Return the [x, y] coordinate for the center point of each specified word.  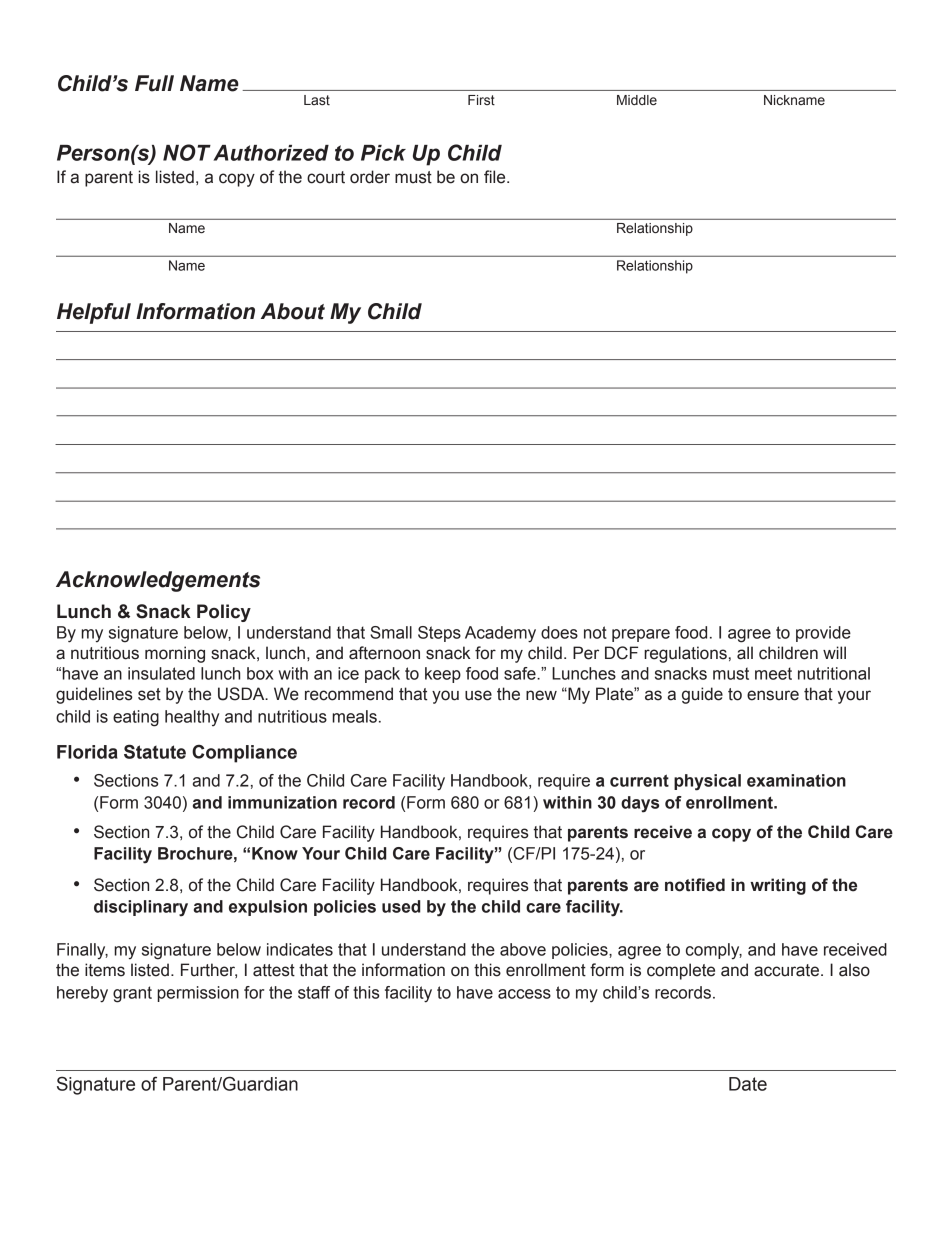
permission [198, 994]
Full [154, 83]
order [370, 177]
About [293, 311]
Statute [155, 751]
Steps [439, 634]
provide [823, 634]
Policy [224, 613]
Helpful [94, 313]
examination [796, 780]
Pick [383, 153]
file [496, 177]
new [541, 695]
